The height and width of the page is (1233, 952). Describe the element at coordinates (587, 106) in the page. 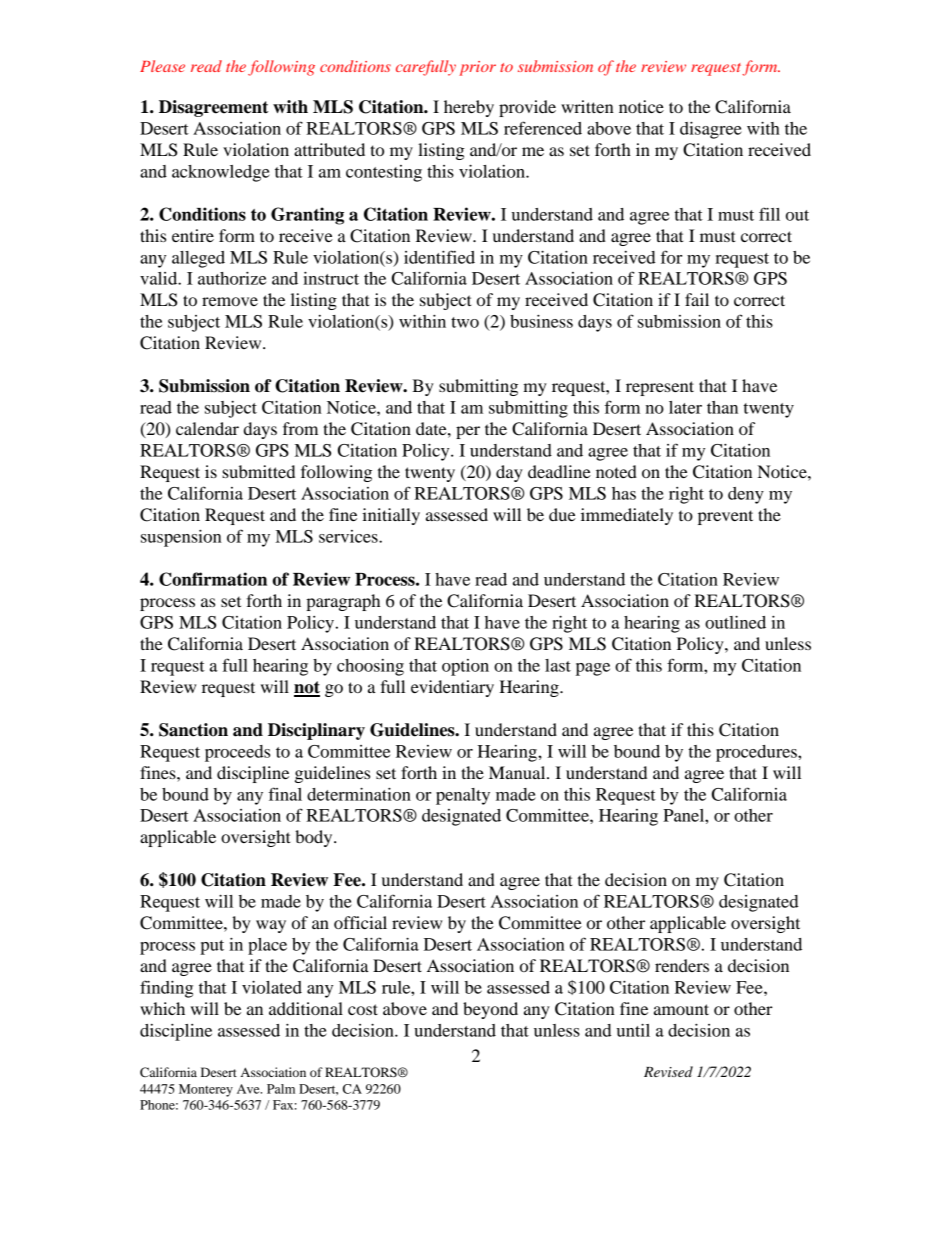

I see `written` at that location.
